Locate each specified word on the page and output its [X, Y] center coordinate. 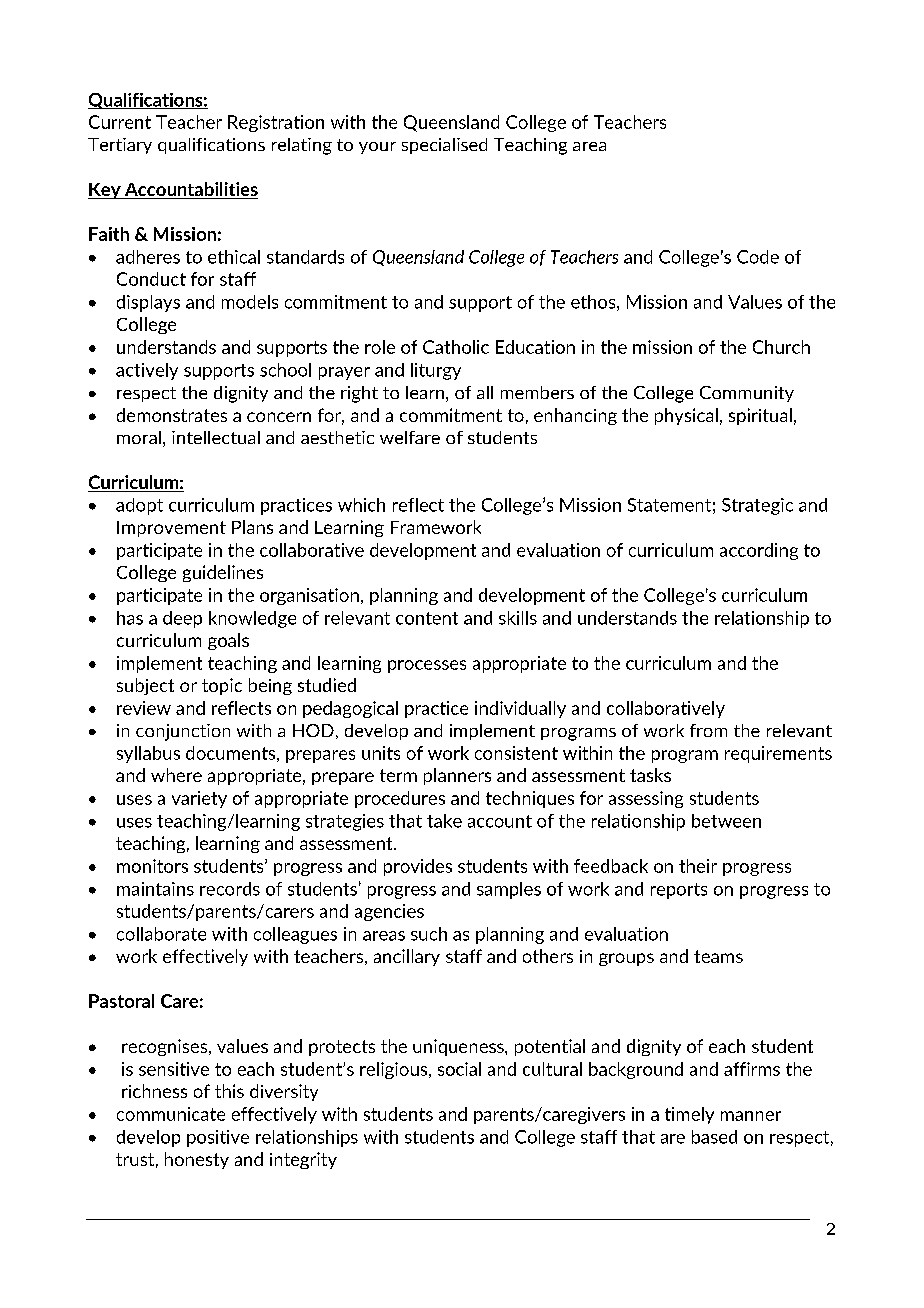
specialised [444, 146]
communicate [171, 1114]
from [708, 730]
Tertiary [120, 146]
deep [182, 619]
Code [758, 257]
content [427, 618]
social [459, 1069]
